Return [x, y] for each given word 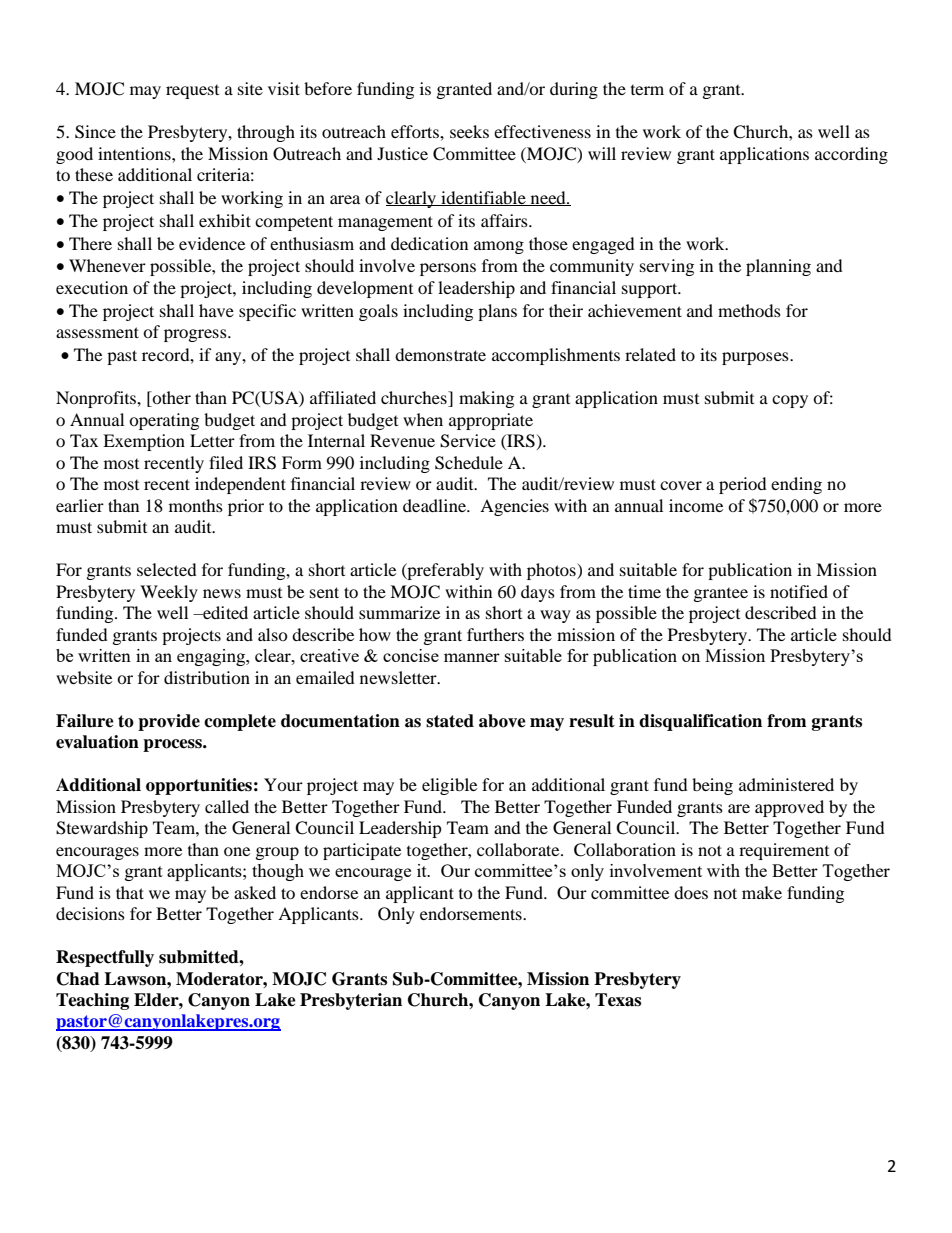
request [192, 92]
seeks [469, 131]
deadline [436, 505]
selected [167, 569]
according [851, 155]
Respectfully [105, 958]
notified [799, 591]
